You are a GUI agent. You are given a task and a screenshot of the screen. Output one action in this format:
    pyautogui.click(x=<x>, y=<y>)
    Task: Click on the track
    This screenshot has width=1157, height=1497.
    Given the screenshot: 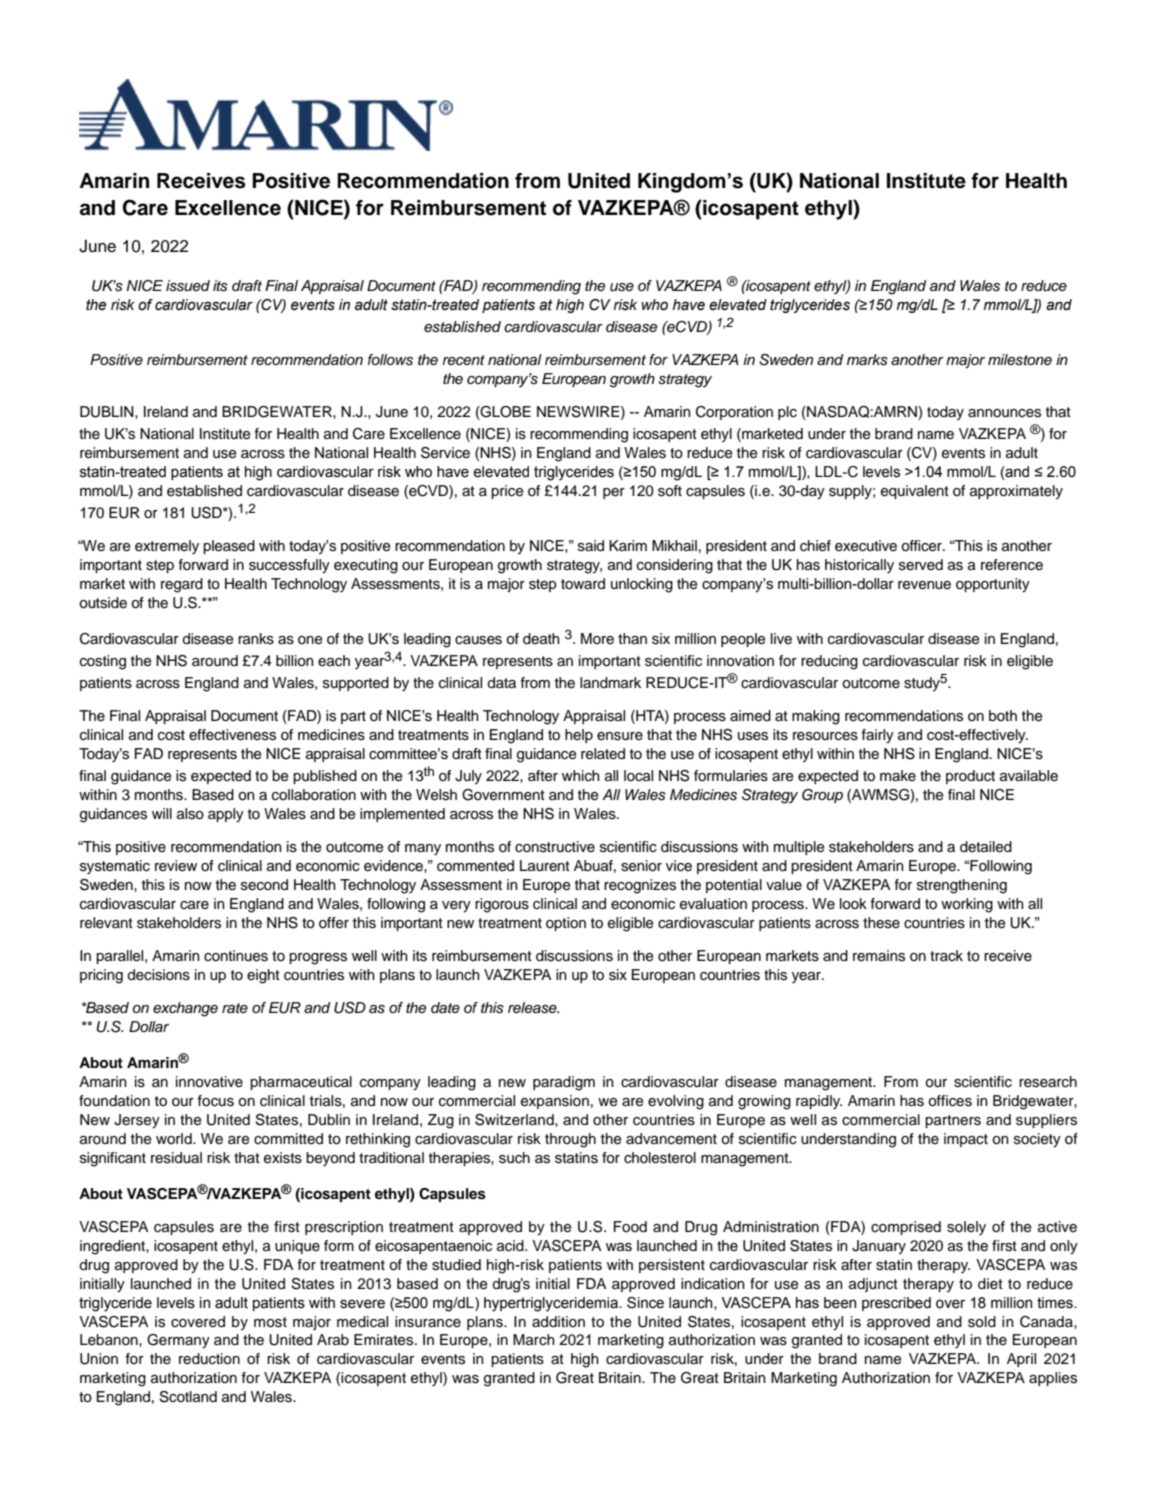 What is the action you would take?
    pyautogui.click(x=946, y=955)
